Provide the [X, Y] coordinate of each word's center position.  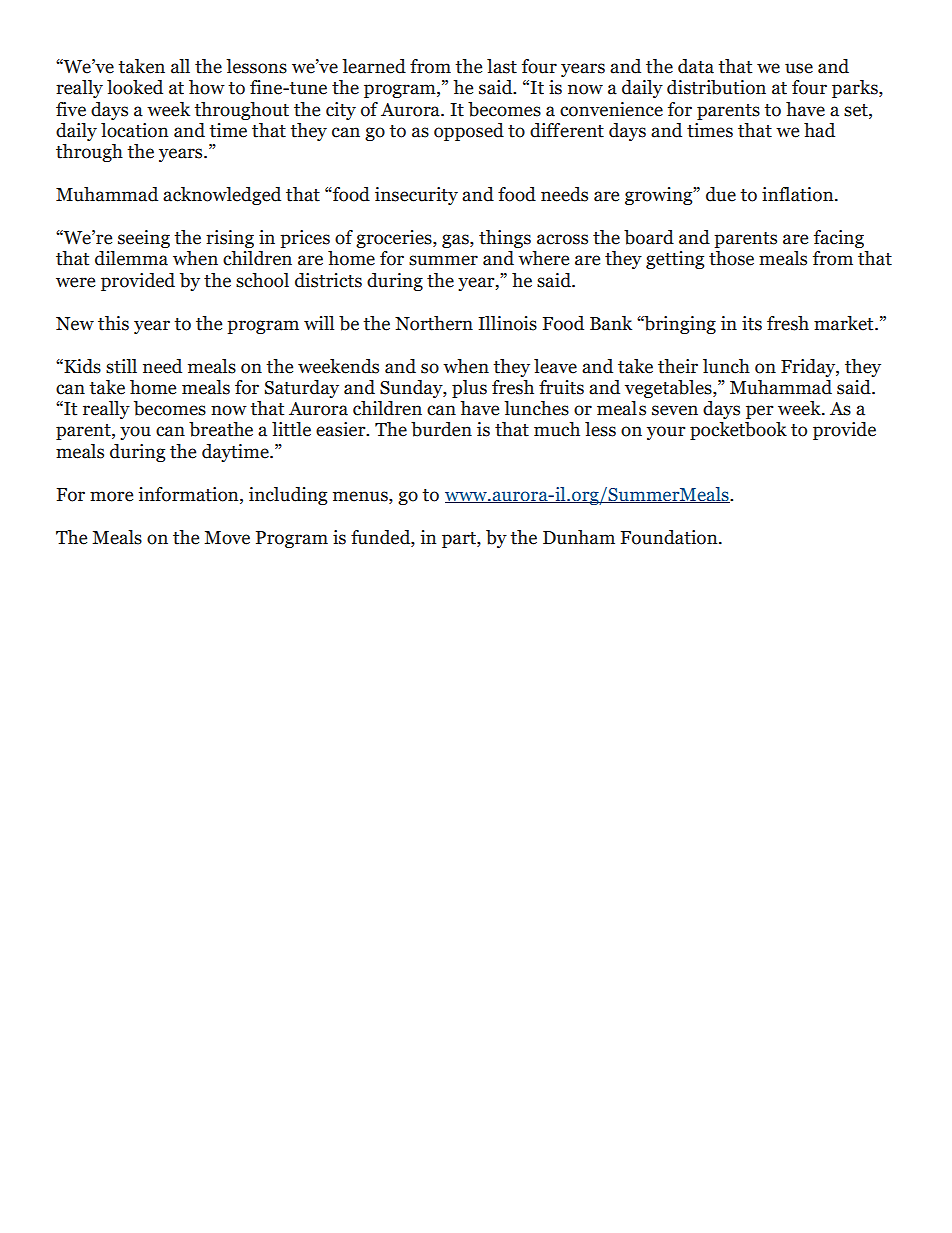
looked [135, 87]
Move [227, 538]
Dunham [579, 537]
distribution [716, 87]
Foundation [670, 537]
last [502, 66]
